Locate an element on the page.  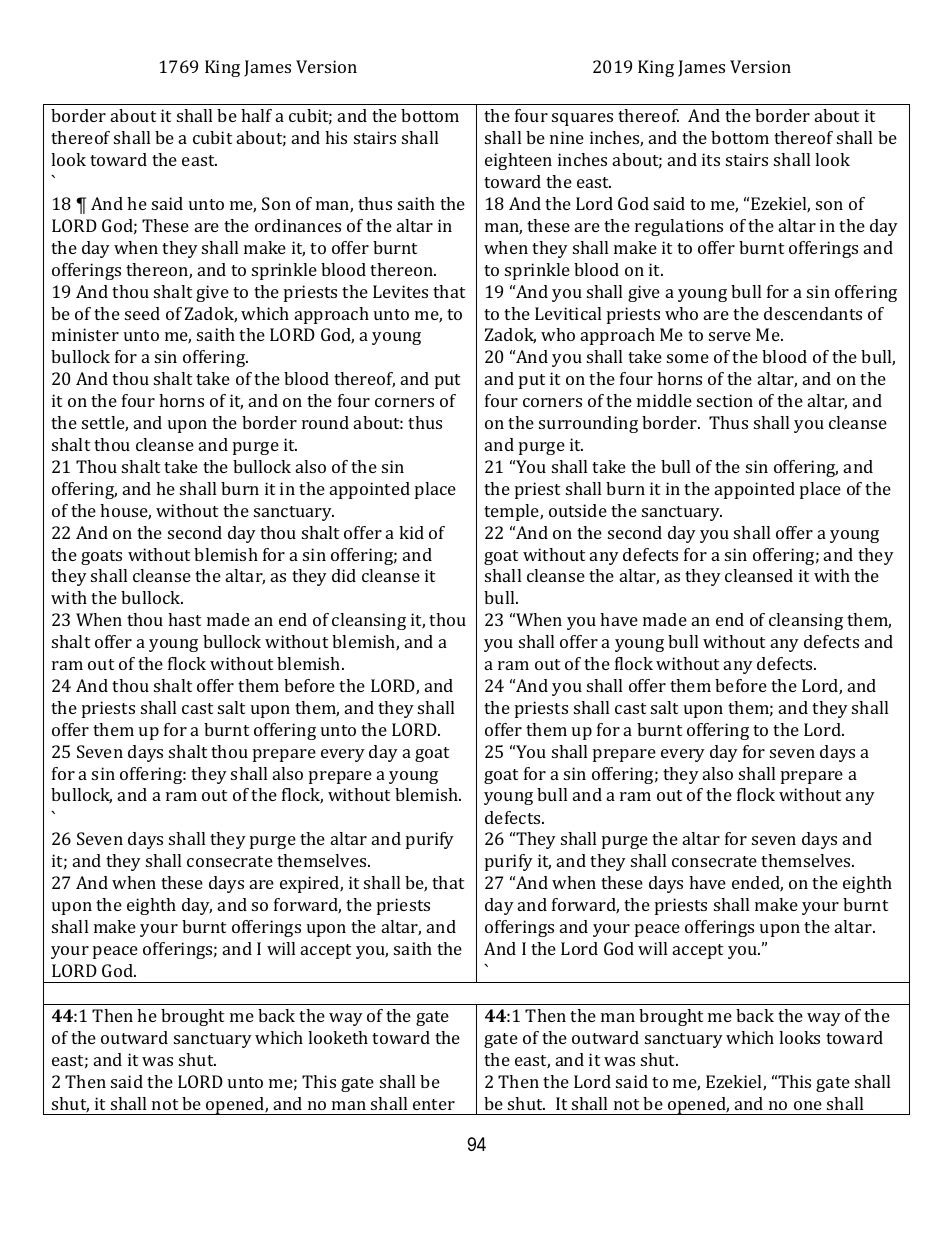
kid is located at coordinates (411, 532).
